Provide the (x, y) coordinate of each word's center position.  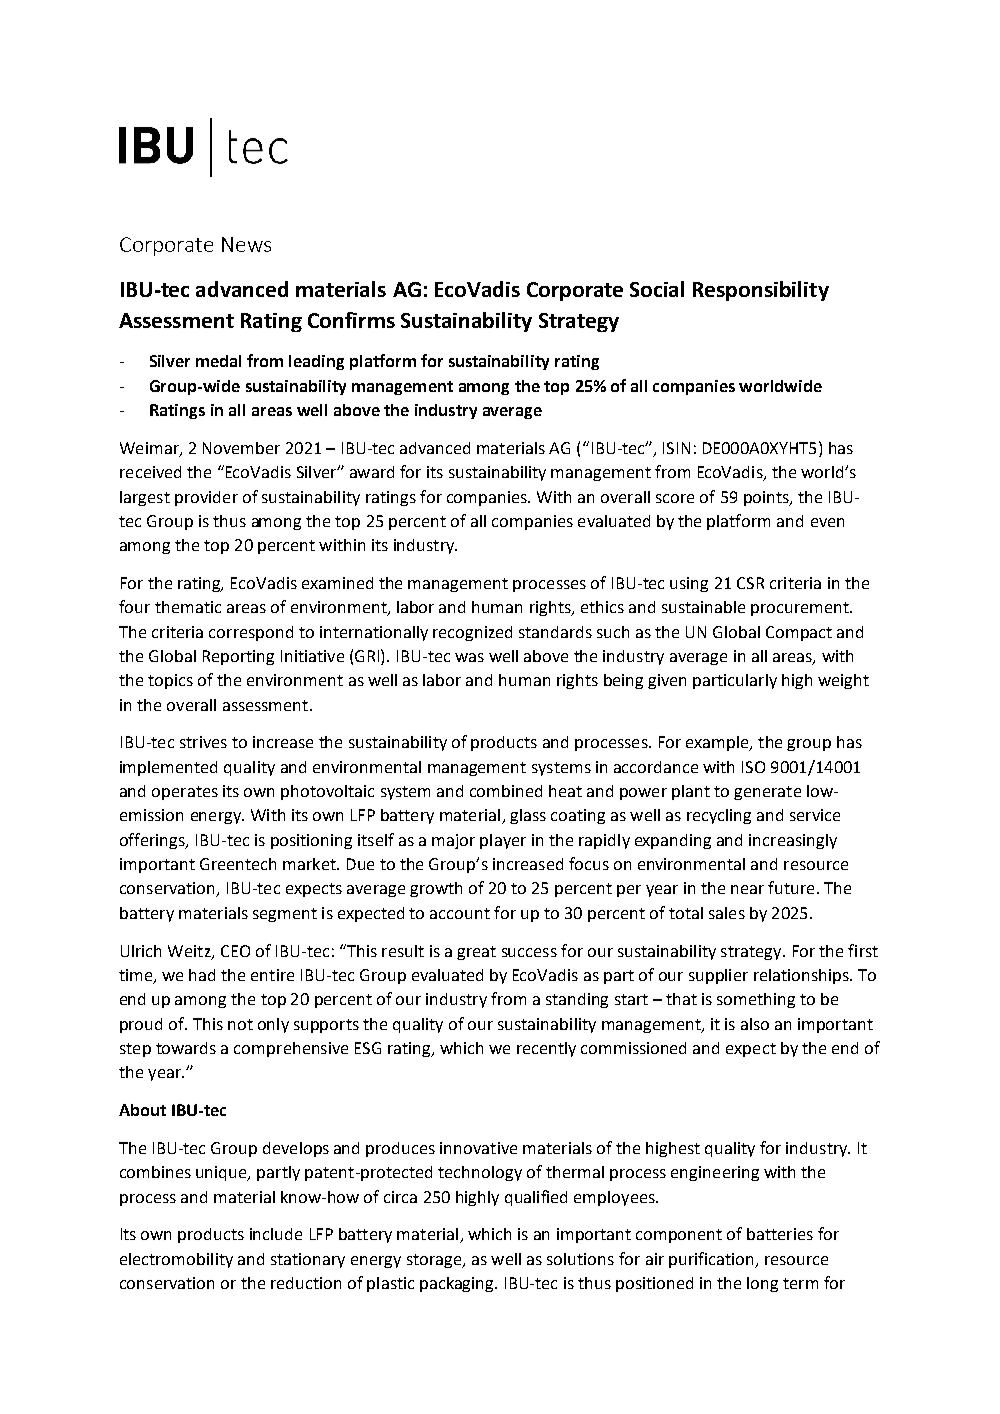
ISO (753, 767)
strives (203, 742)
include (276, 1234)
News (246, 244)
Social (657, 289)
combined (506, 791)
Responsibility (761, 291)
